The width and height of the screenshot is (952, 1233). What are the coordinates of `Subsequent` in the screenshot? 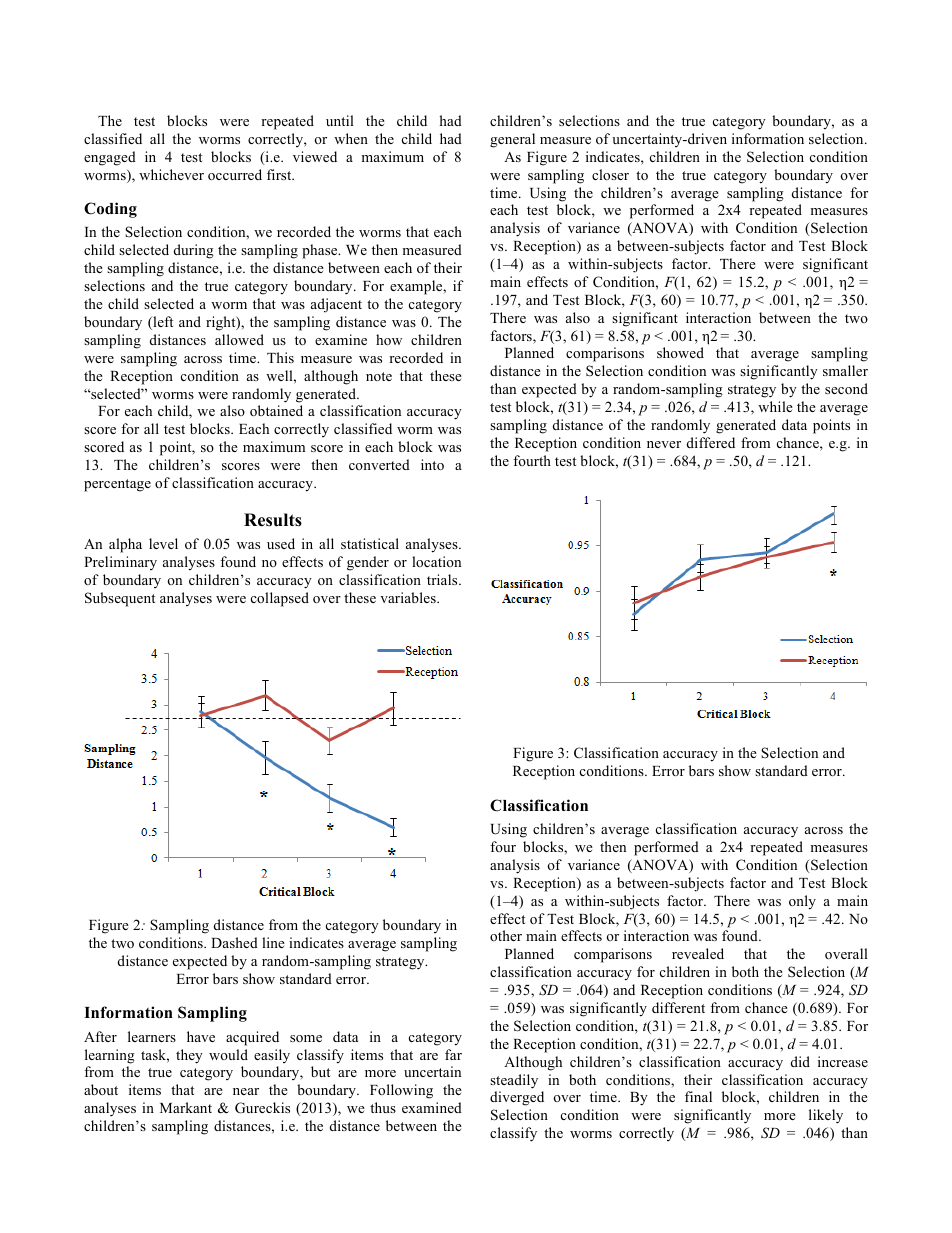 It's located at (120, 599).
